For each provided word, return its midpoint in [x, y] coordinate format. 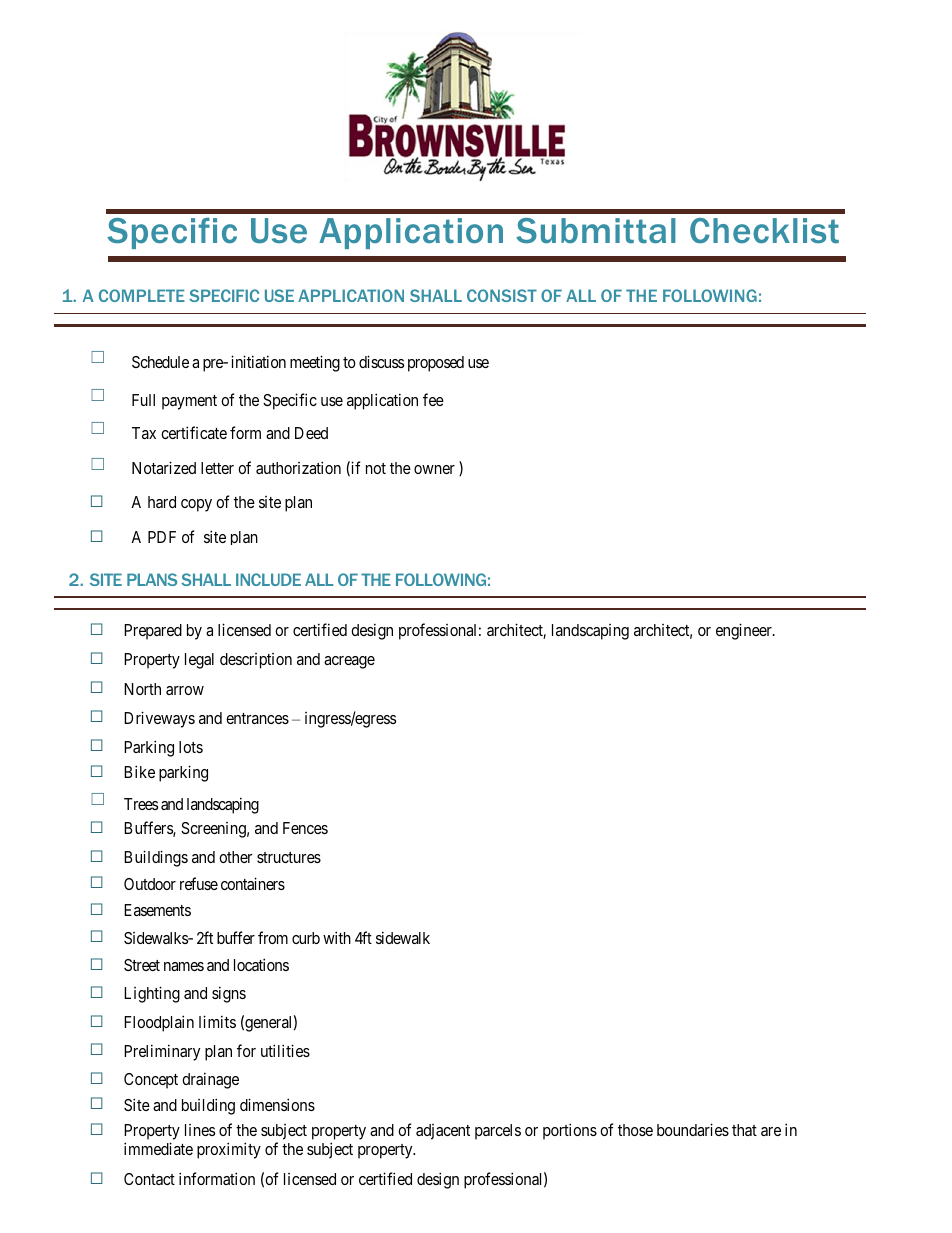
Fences [305, 828]
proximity [229, 1150]
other [235, 857]
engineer [745, 631]
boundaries [693, 1129]
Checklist [764, 230]
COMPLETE [142, 295]
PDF [162, 537]
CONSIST [502, 295]
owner [434, 469]
